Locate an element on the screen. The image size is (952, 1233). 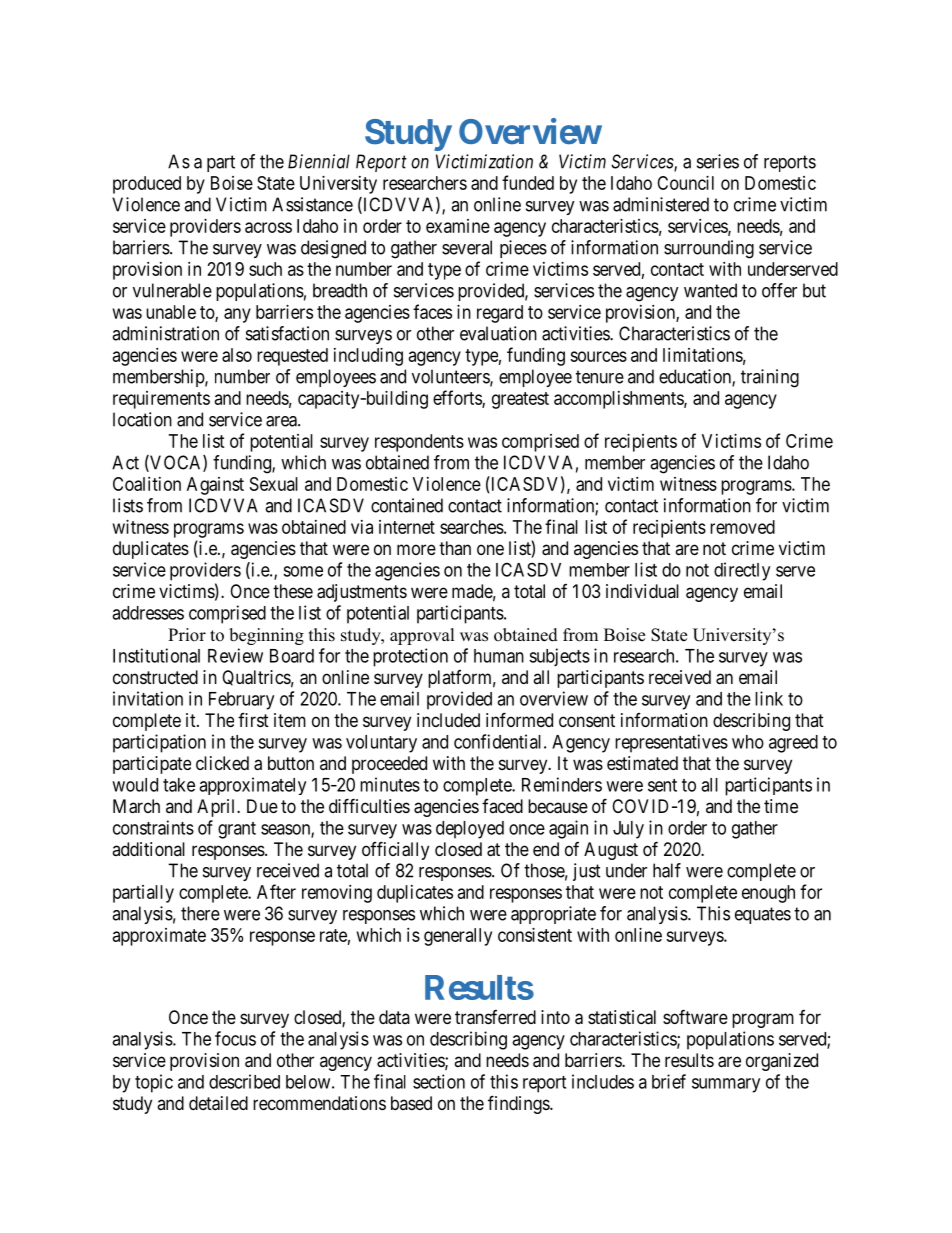
described is located at coordinates (244, 1081).
